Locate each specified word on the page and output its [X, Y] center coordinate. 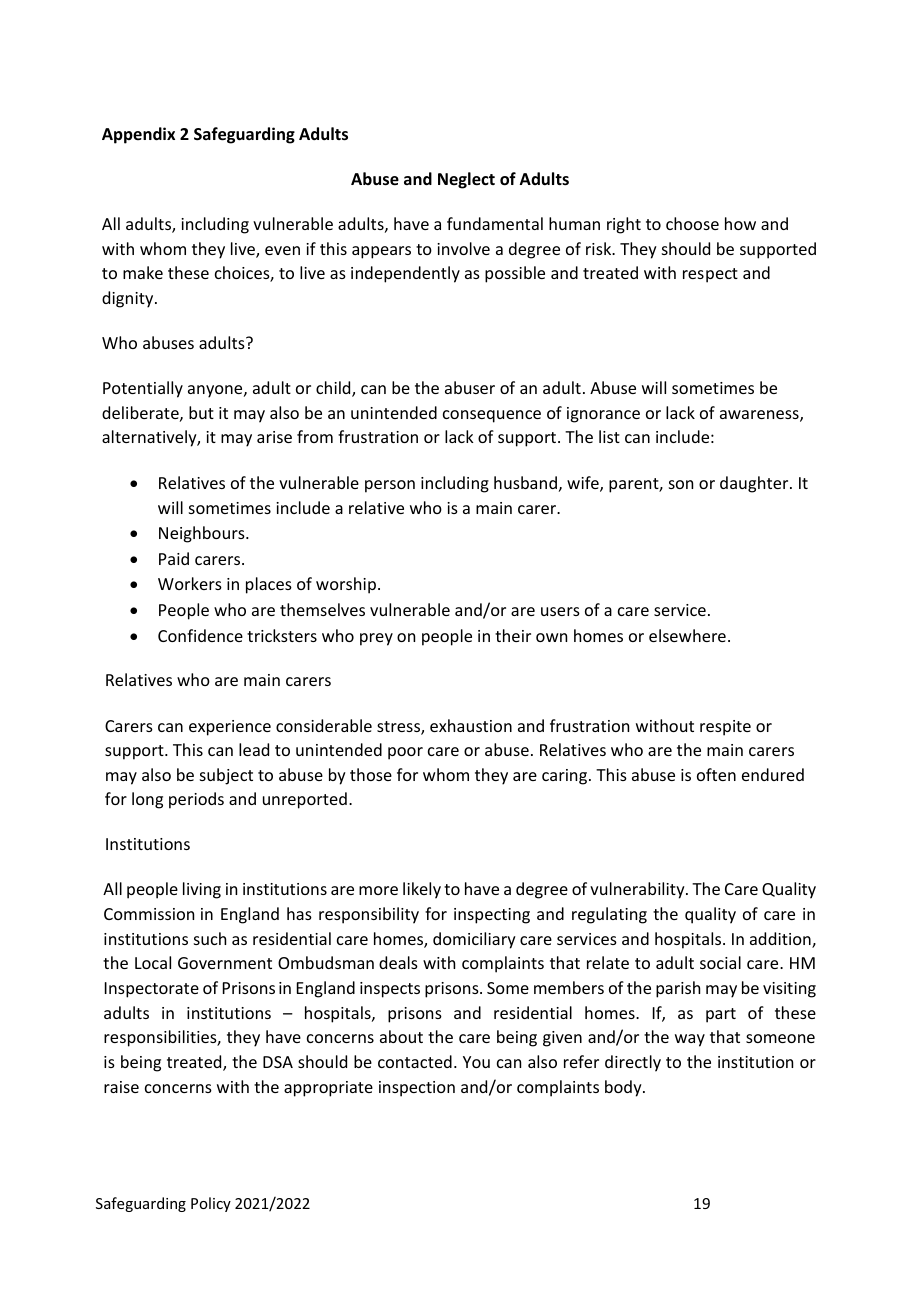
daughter [755, 484]
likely [422, 890]
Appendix [138, 135]
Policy [211, 1204]
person [390, 486]
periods [196, 800]
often [716, 774]
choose [692, 223]
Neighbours [203, 534]
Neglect [466, 180]
